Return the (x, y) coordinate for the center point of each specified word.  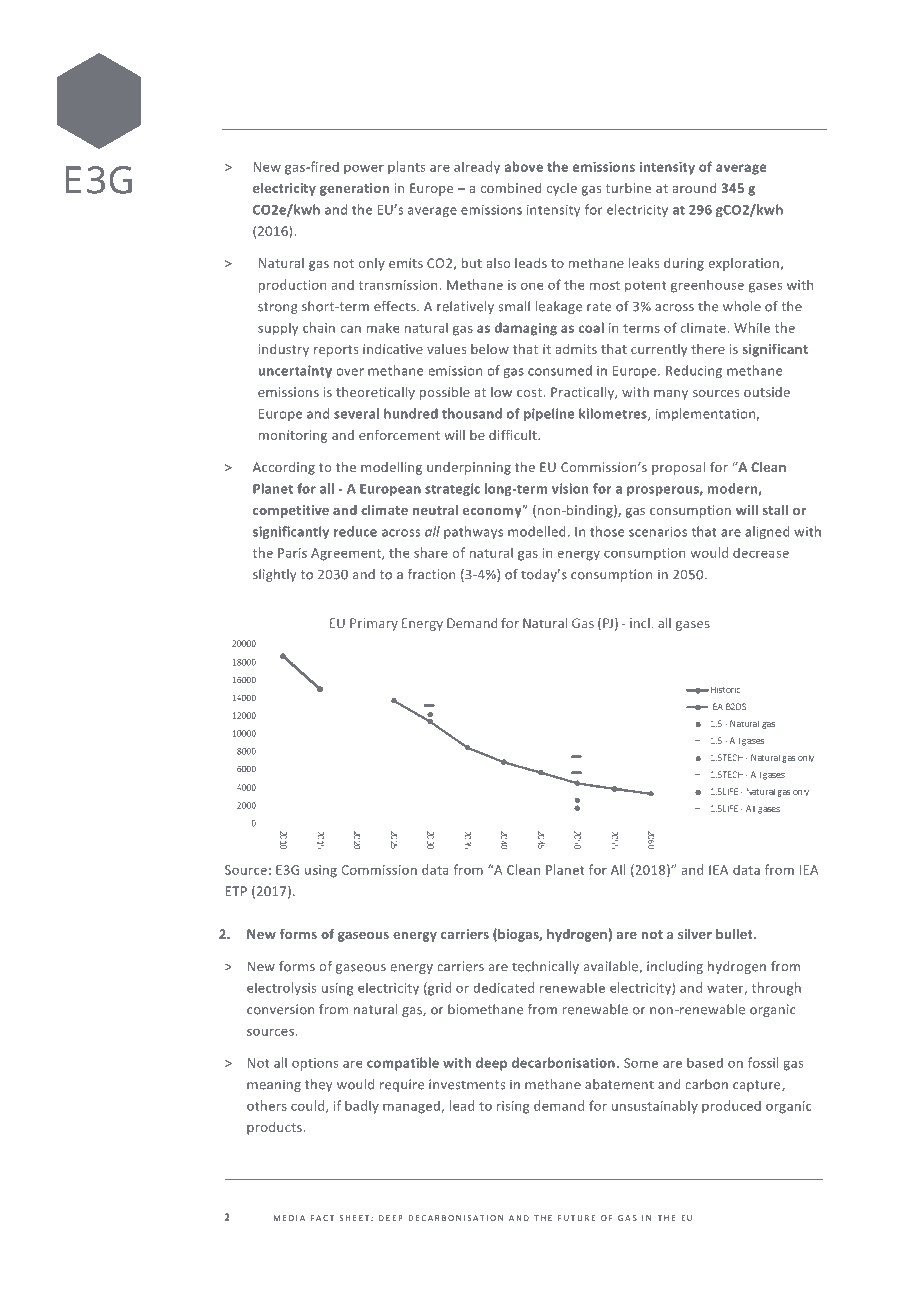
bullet (735, 934)
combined (511, 188)
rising (513, 1107)
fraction (432, 574)
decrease (761, 552)
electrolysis (281, 989)
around (694, 188)
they (318, 1085)
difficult (514, 435)
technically (545, 967)
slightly (274, 575)
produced (731, 1107)
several (356, 413)
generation (354, 189)
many (671, 395)
